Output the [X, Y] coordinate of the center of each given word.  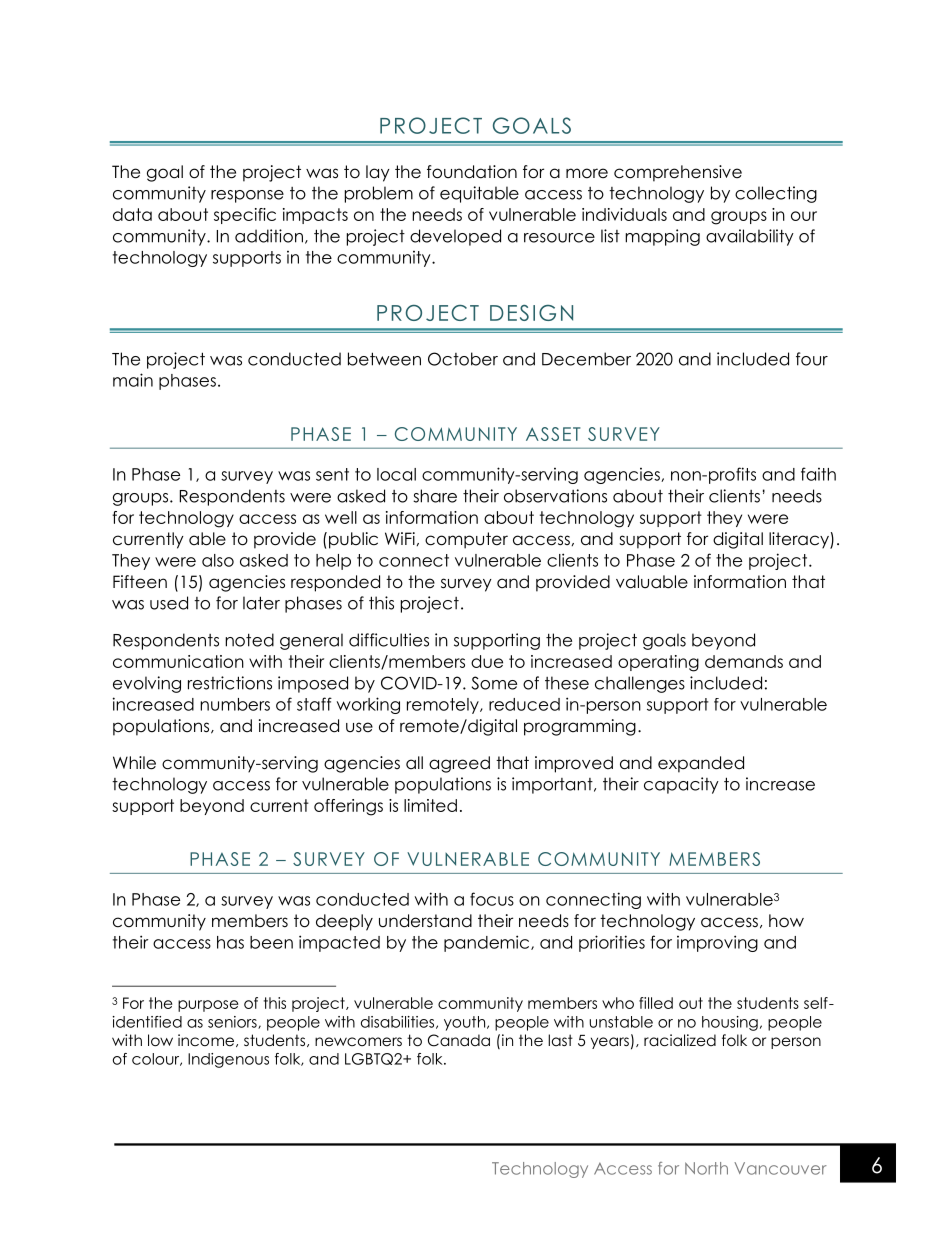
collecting [776, 194]
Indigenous [228, 1060]
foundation [472, 172]
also [218, 560]
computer [466, 540]
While [134, 763]
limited [430, 805]
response [247, 196]
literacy [800, 540]
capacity [681, 785]
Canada [459, 1040]
